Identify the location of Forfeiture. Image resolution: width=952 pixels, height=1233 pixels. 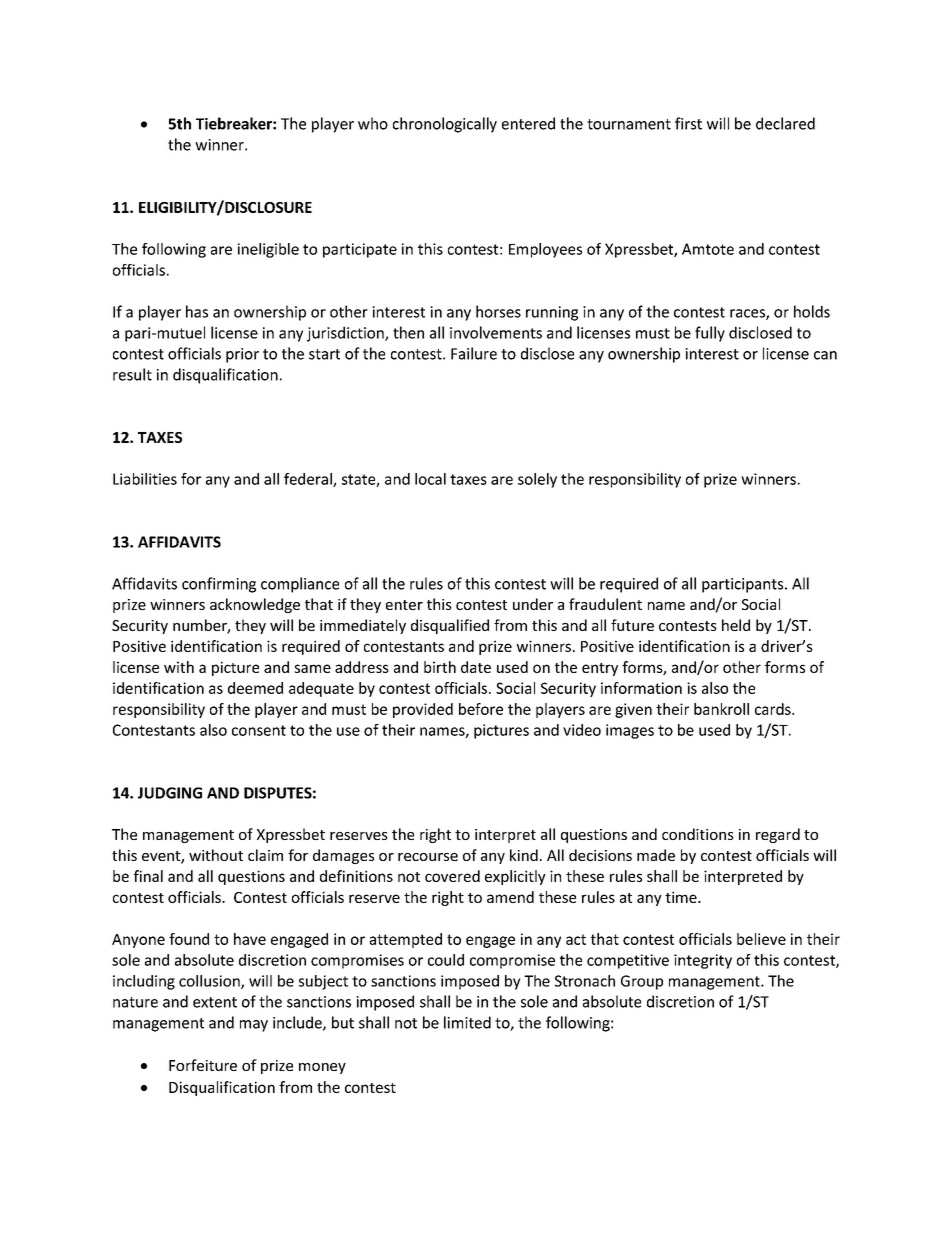
(203, 1065).
